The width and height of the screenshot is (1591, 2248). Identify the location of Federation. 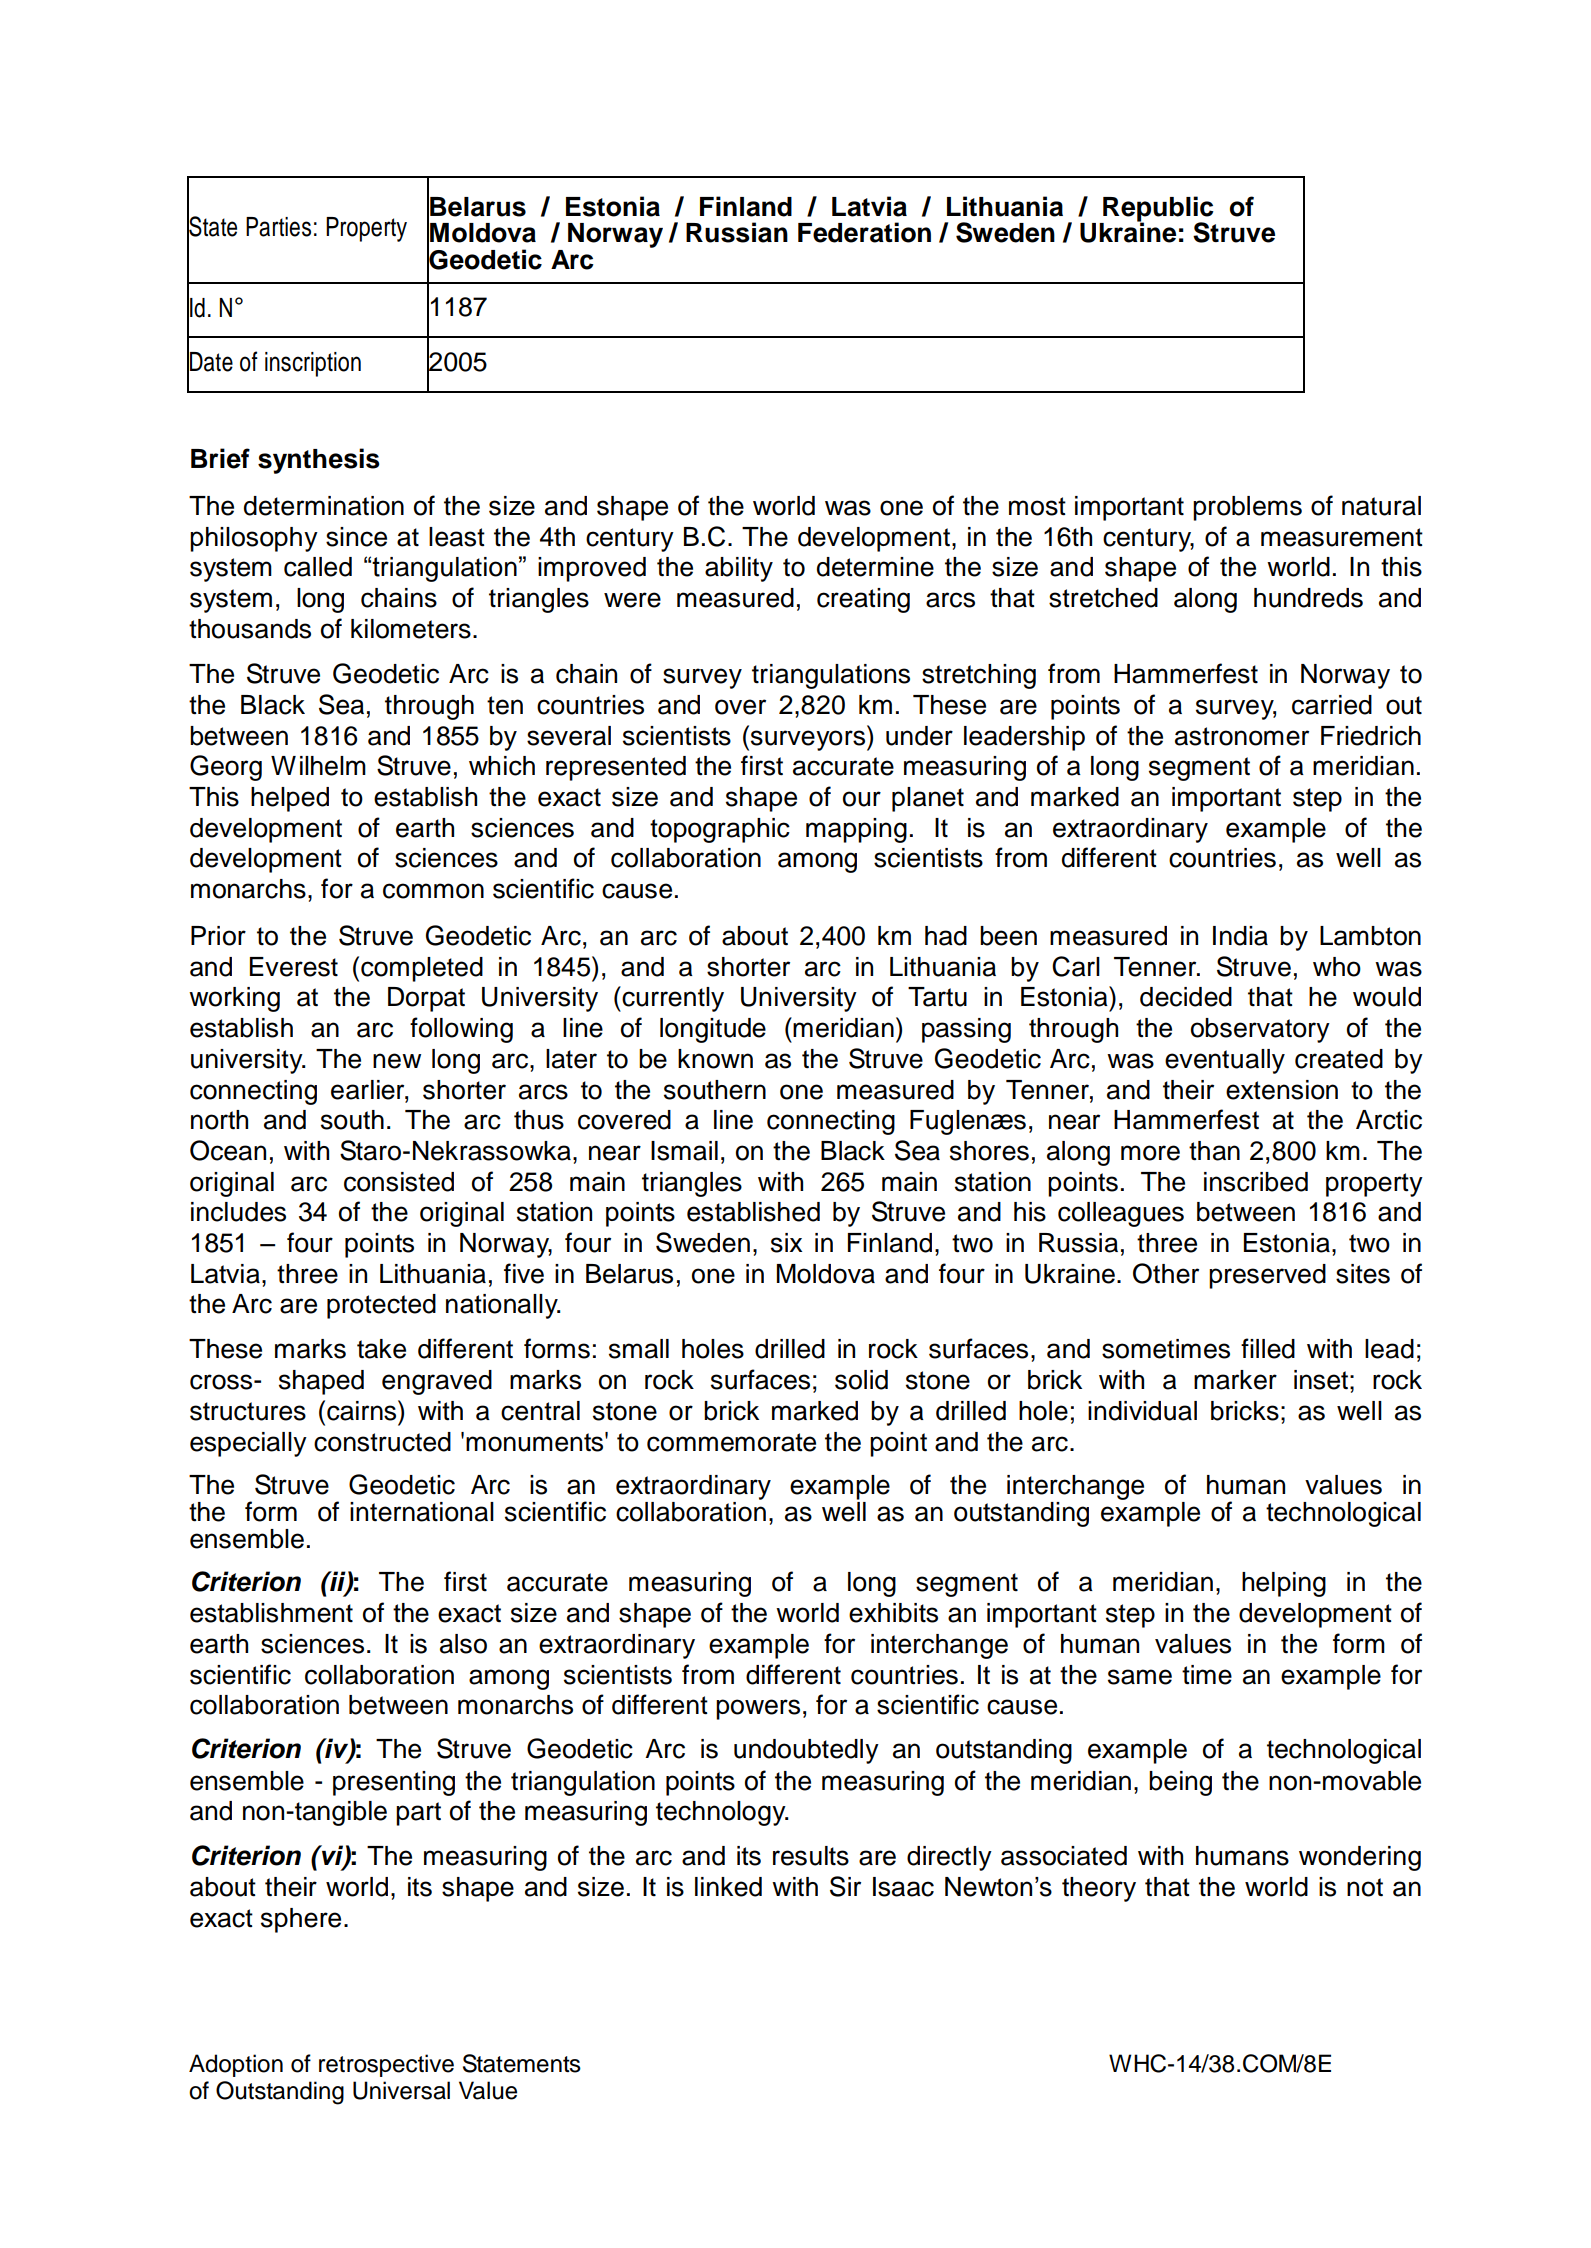
(864, 232).
